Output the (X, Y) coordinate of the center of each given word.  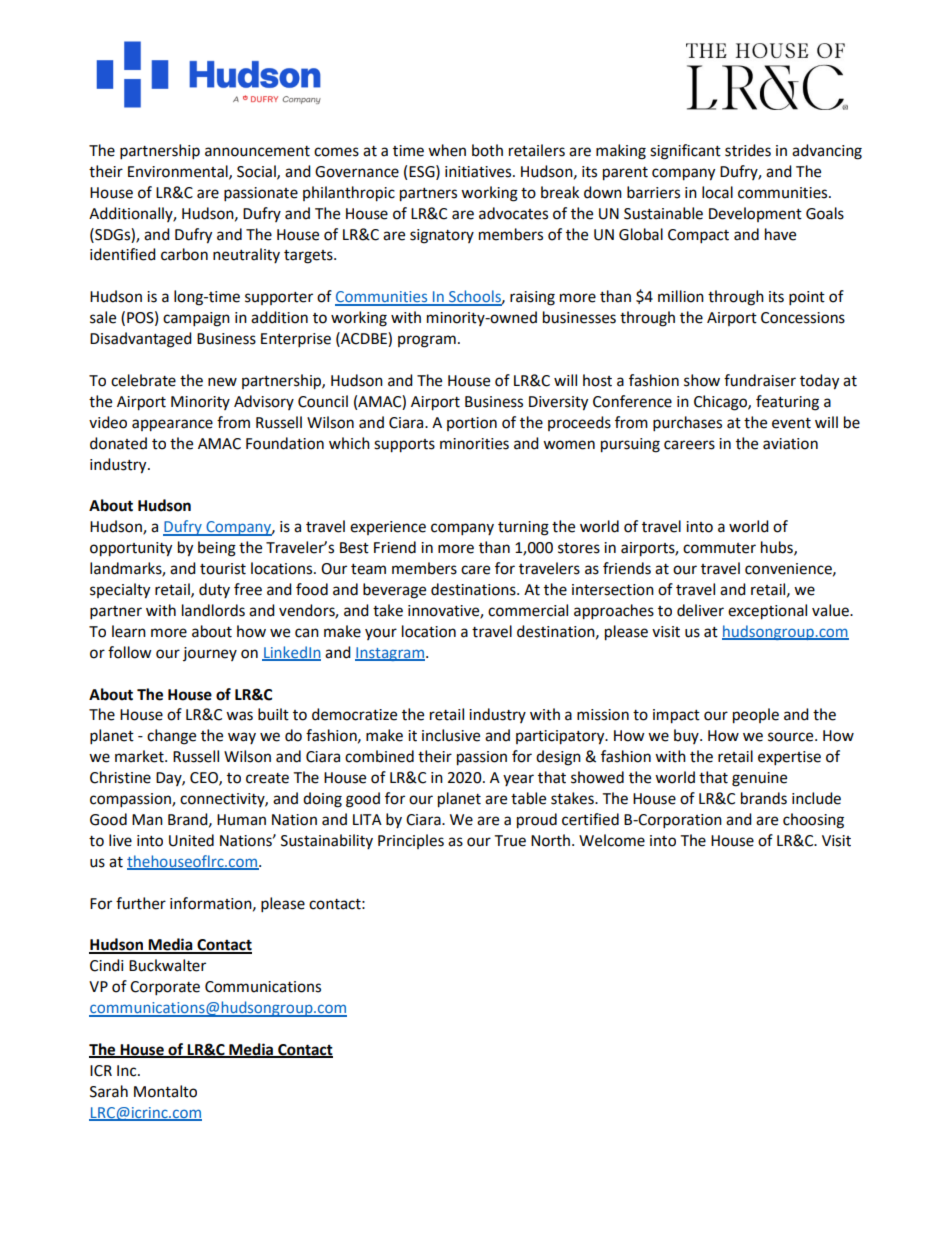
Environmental (179, 172)
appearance (172, 425)
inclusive (451, 735)
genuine (759, 779)
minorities (474, 444)
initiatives (479, 172)
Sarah (109, 1091)
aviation (790, 444)
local (717, 192)
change (171, 737)
